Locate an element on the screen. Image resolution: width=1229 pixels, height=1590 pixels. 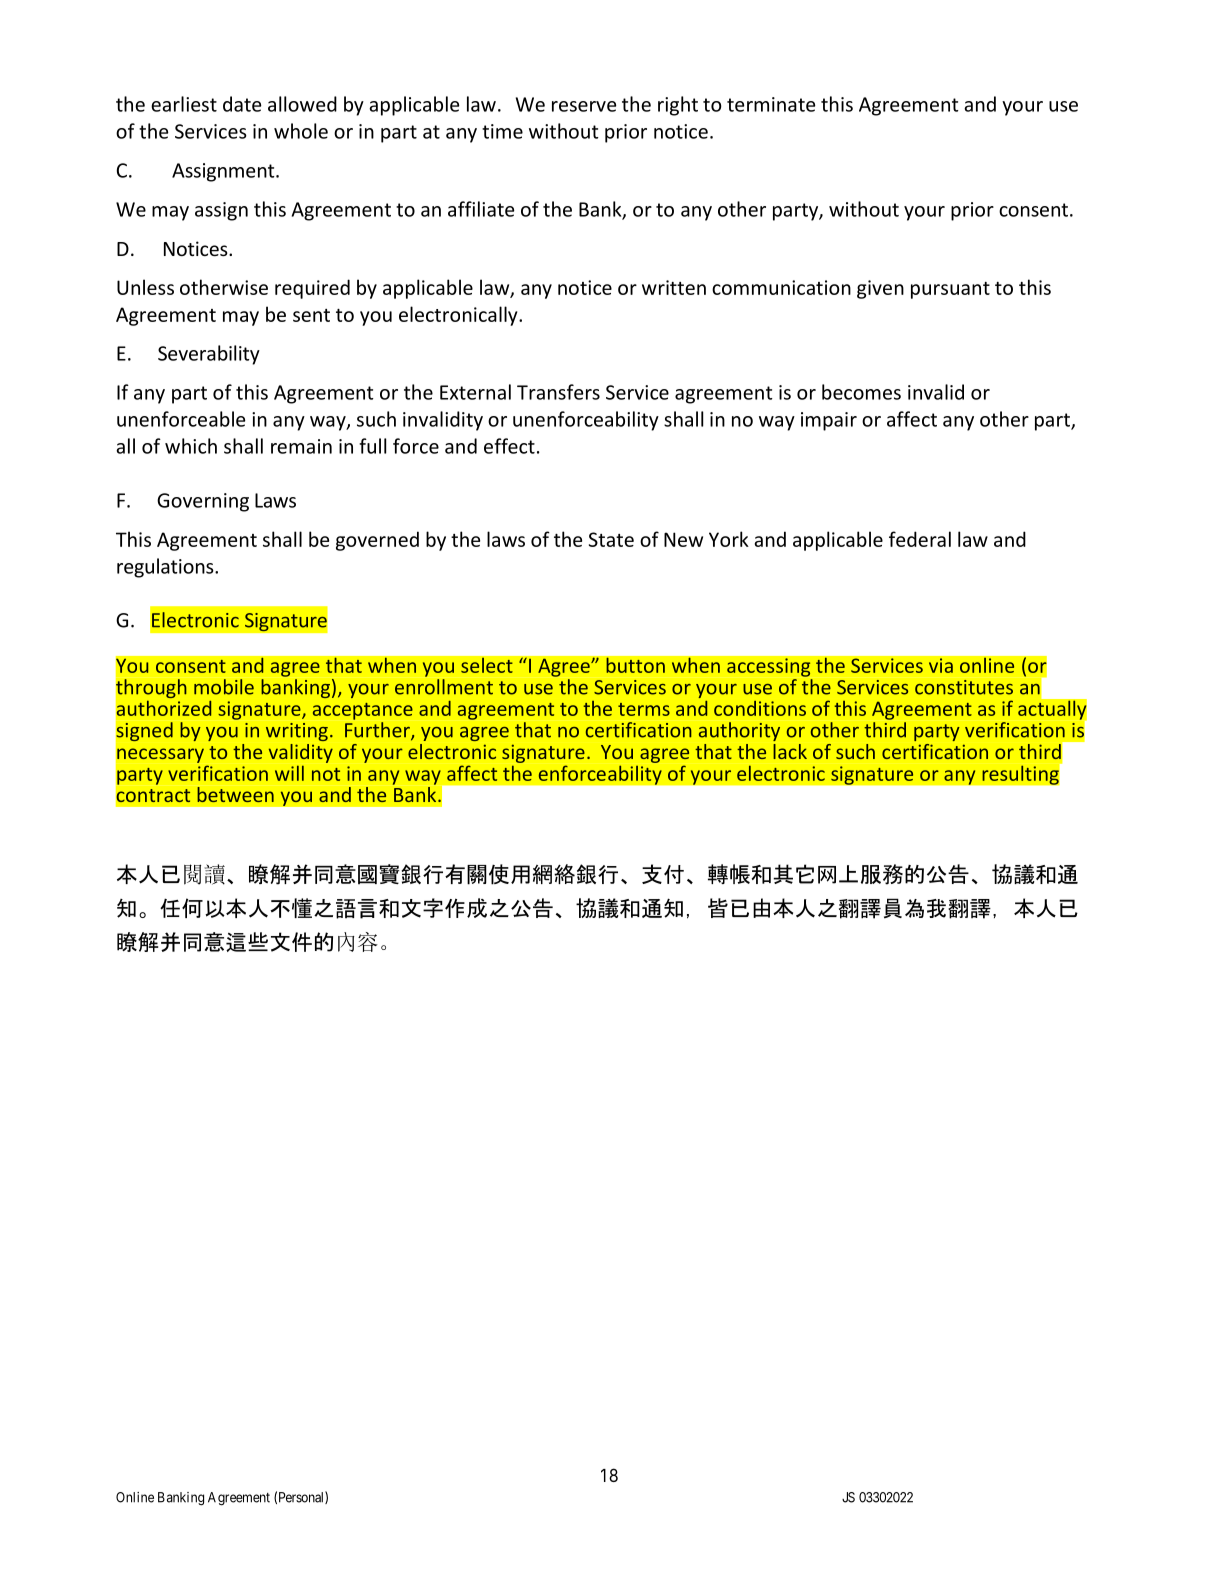
remain is located at coordinates (301, 446).
